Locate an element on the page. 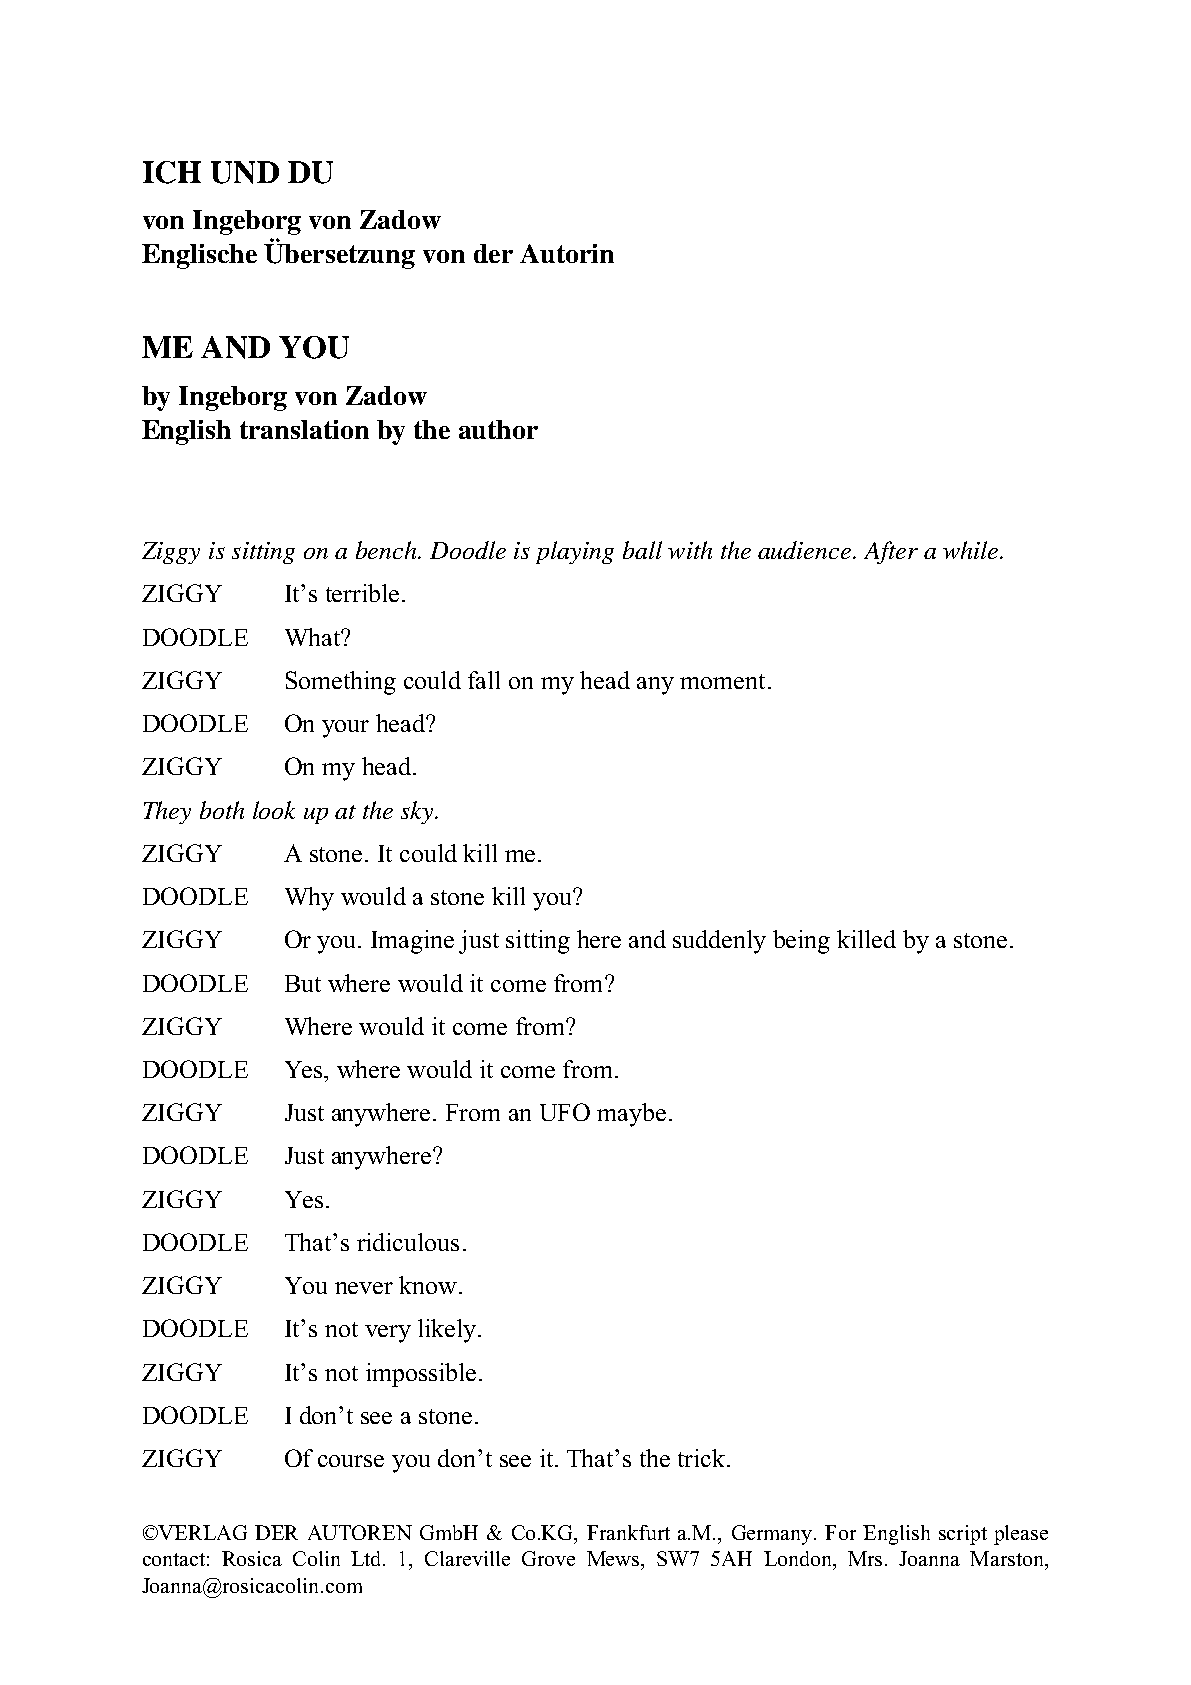  What is located at coordinates (313, 637).
